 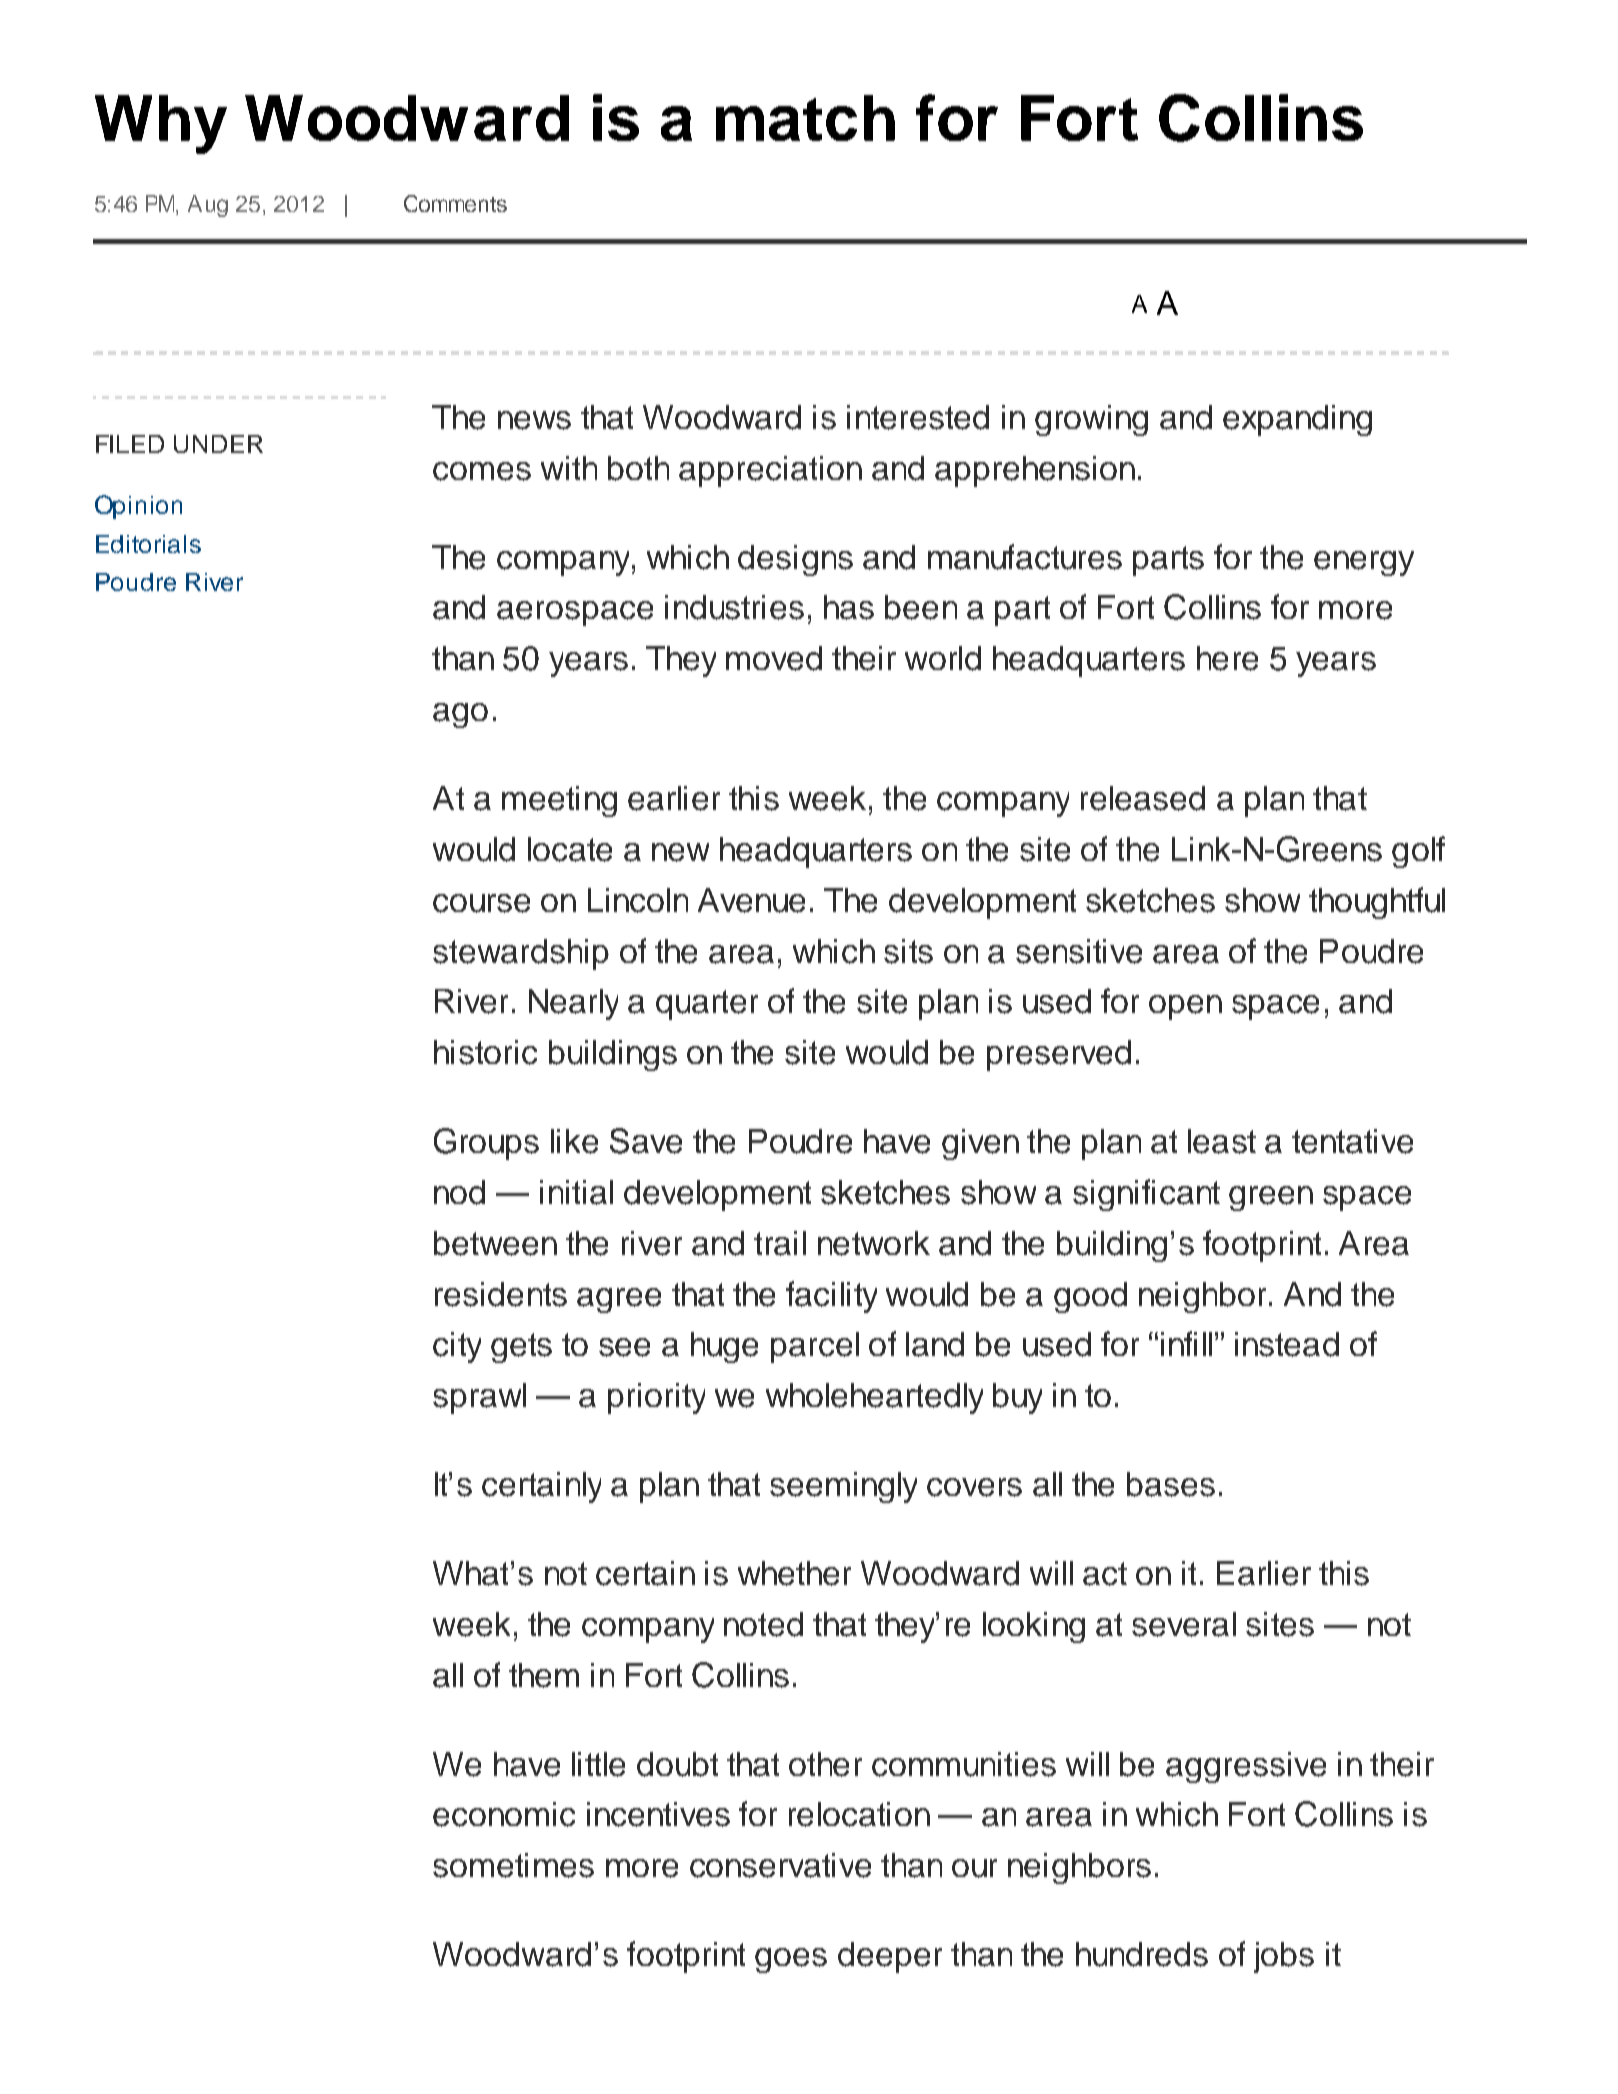 I want to click on ago, so click(x=460, y=715).
